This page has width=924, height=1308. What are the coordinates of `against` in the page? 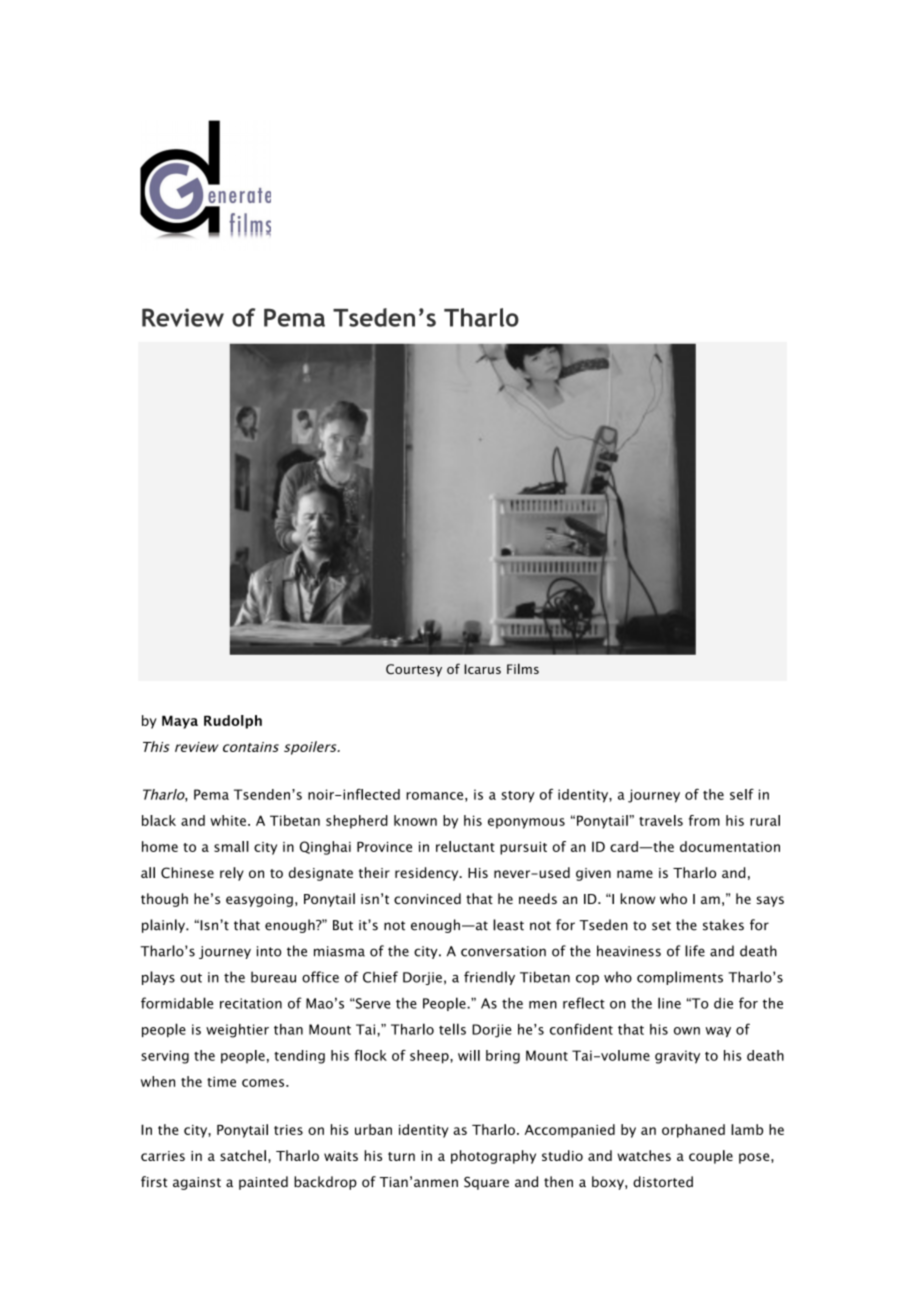 It's located at (197, 1183).
